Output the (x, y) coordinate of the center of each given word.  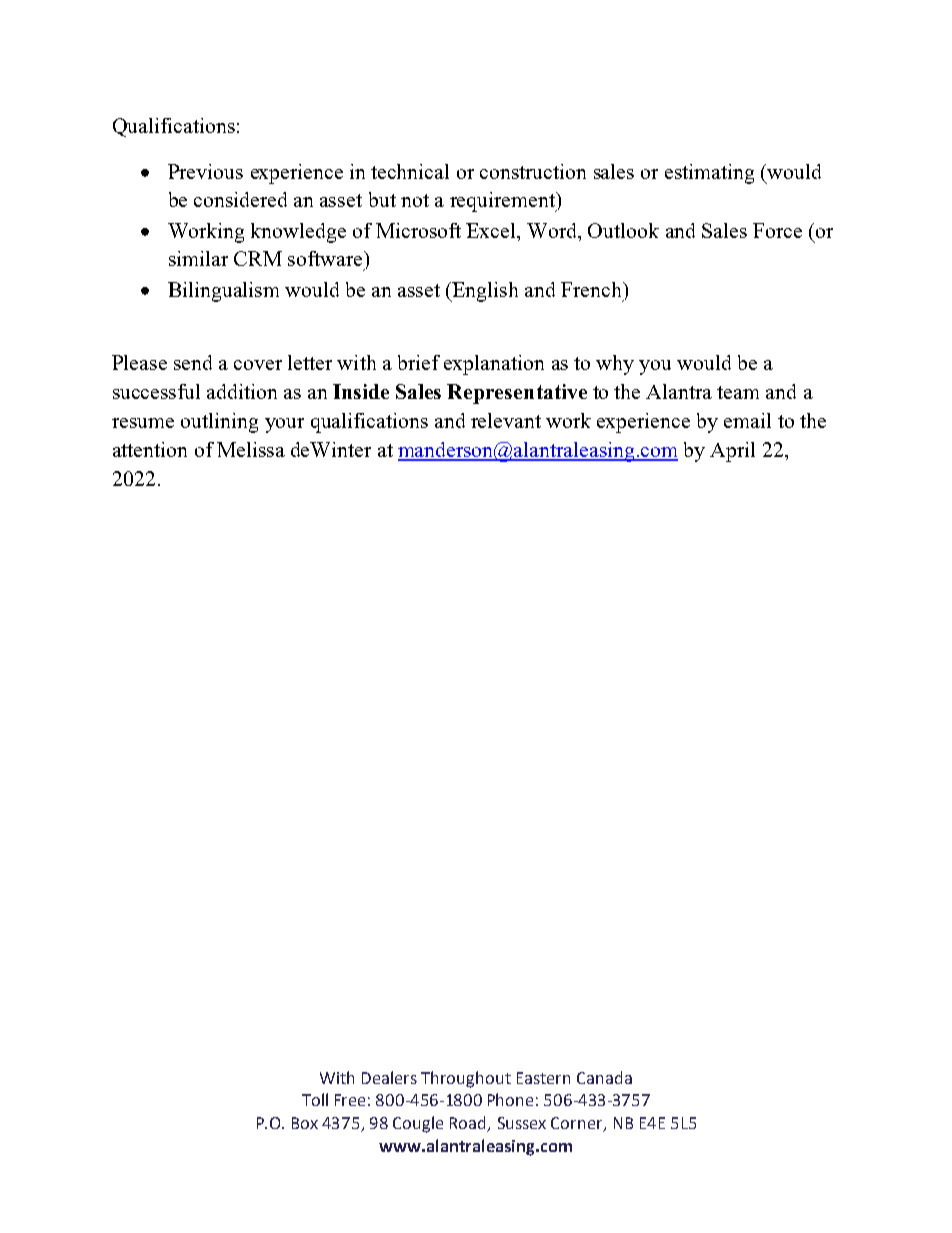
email (747, 420)
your (284, 425)
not (415, 200)
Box (305, 1123)
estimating (709, 174)
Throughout (466, 1079)
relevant (506, 420)
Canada (604, 1077)
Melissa (251, 449)
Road (469, 1124)
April (732, 452)
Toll (315, 1099)
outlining (219, 423)
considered (240, 199)
